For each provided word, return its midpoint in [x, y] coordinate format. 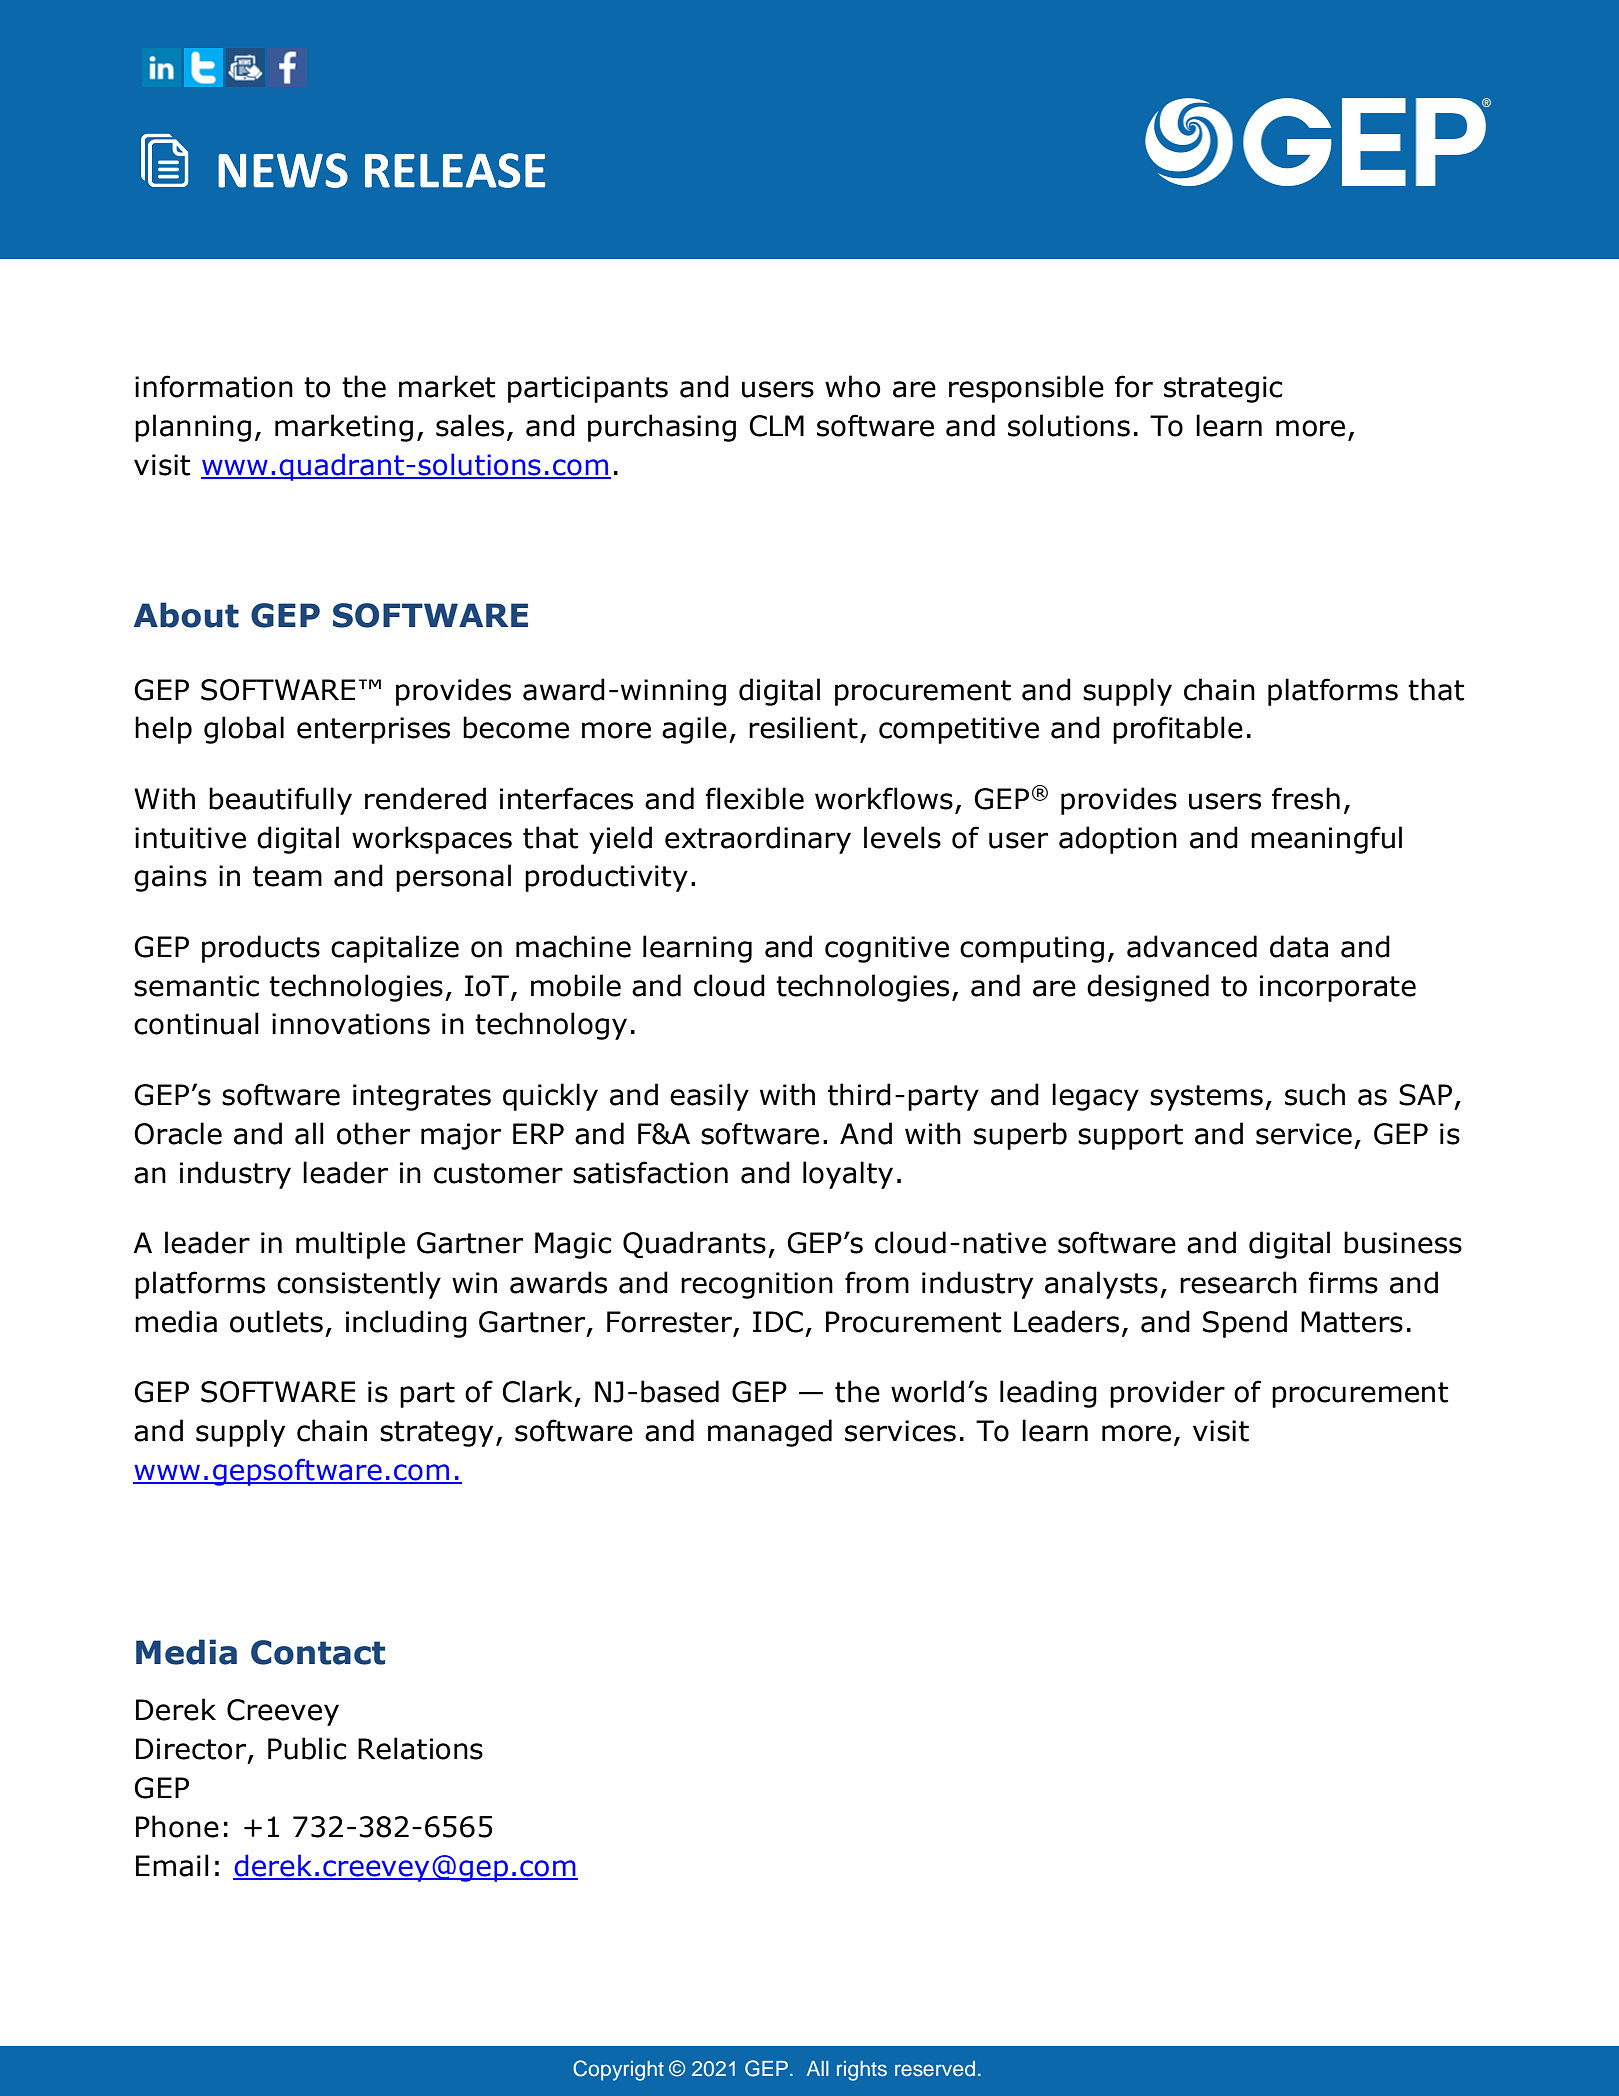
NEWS [283, 170]
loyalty [848, 1175]
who [853, 386]
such [1315, 1094]
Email [172, 1865]
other [373, 1133]
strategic [1223, 389]
